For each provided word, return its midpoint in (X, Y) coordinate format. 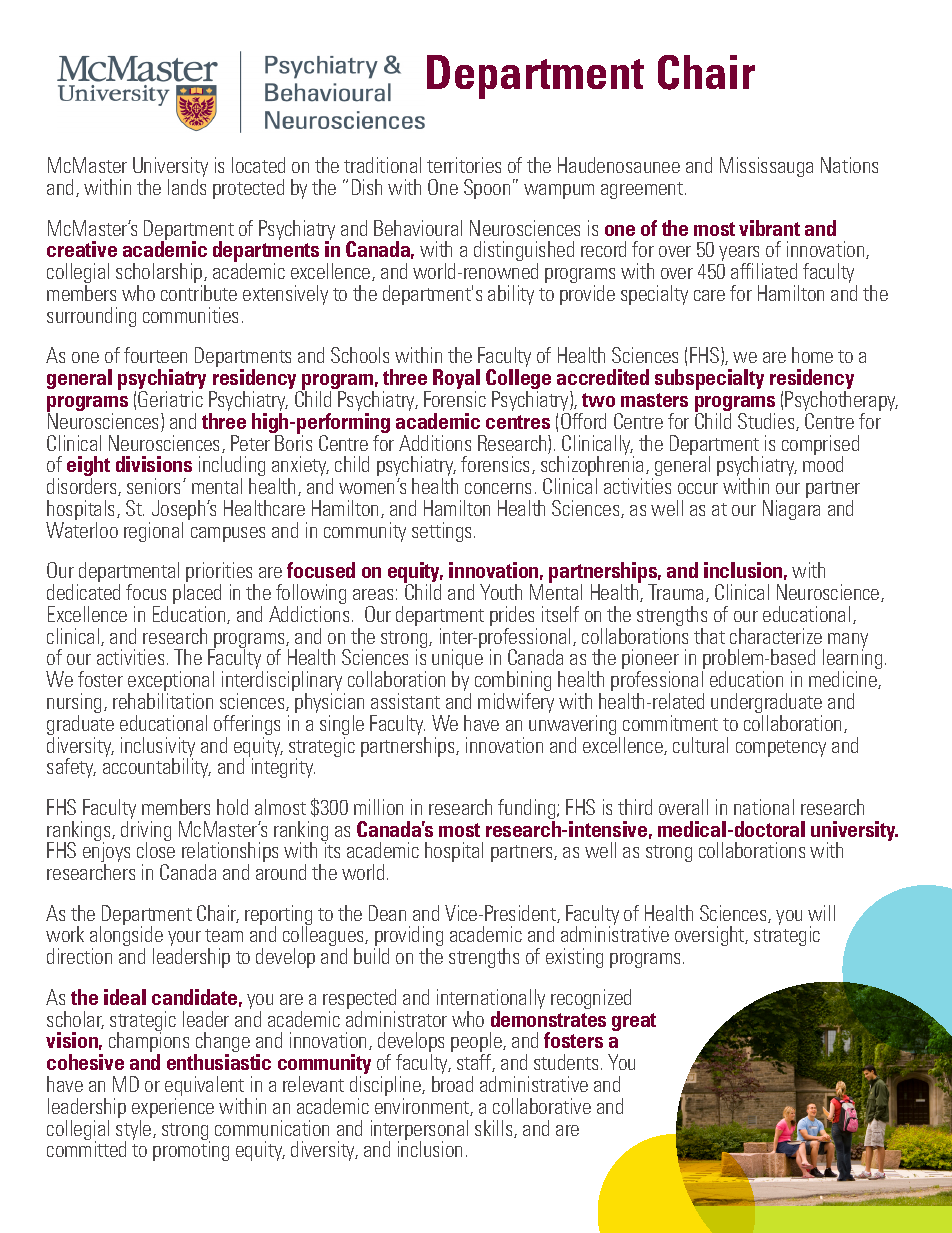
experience (173, 1109)
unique (457, 660)
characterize (776, 636)
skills (495, 1129)
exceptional (171, 682)
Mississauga (766, 167)
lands (187, 187)
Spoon (487, 189)
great (634, 1022)
